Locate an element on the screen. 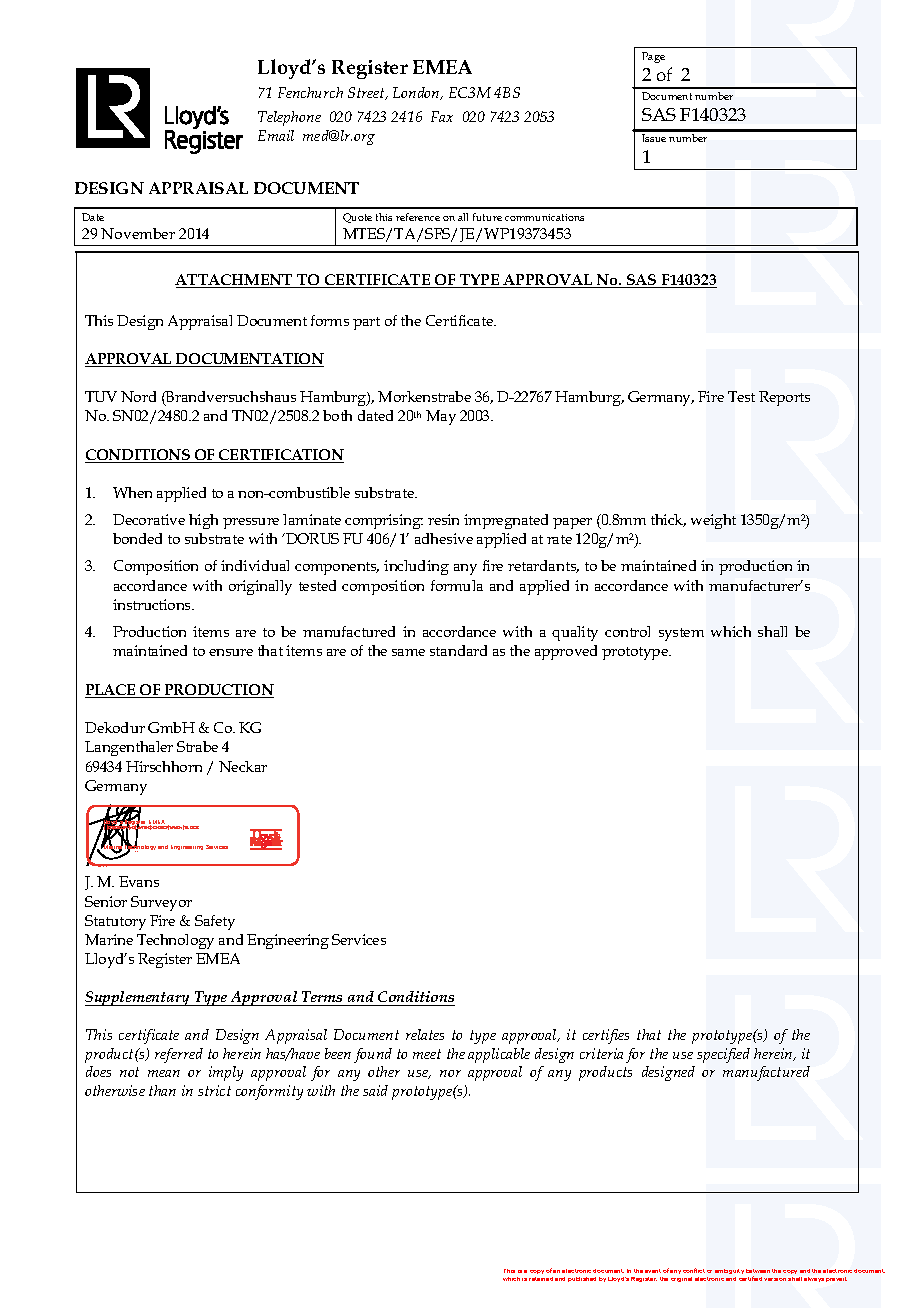  Evans is located at coordinates (139, 881).
